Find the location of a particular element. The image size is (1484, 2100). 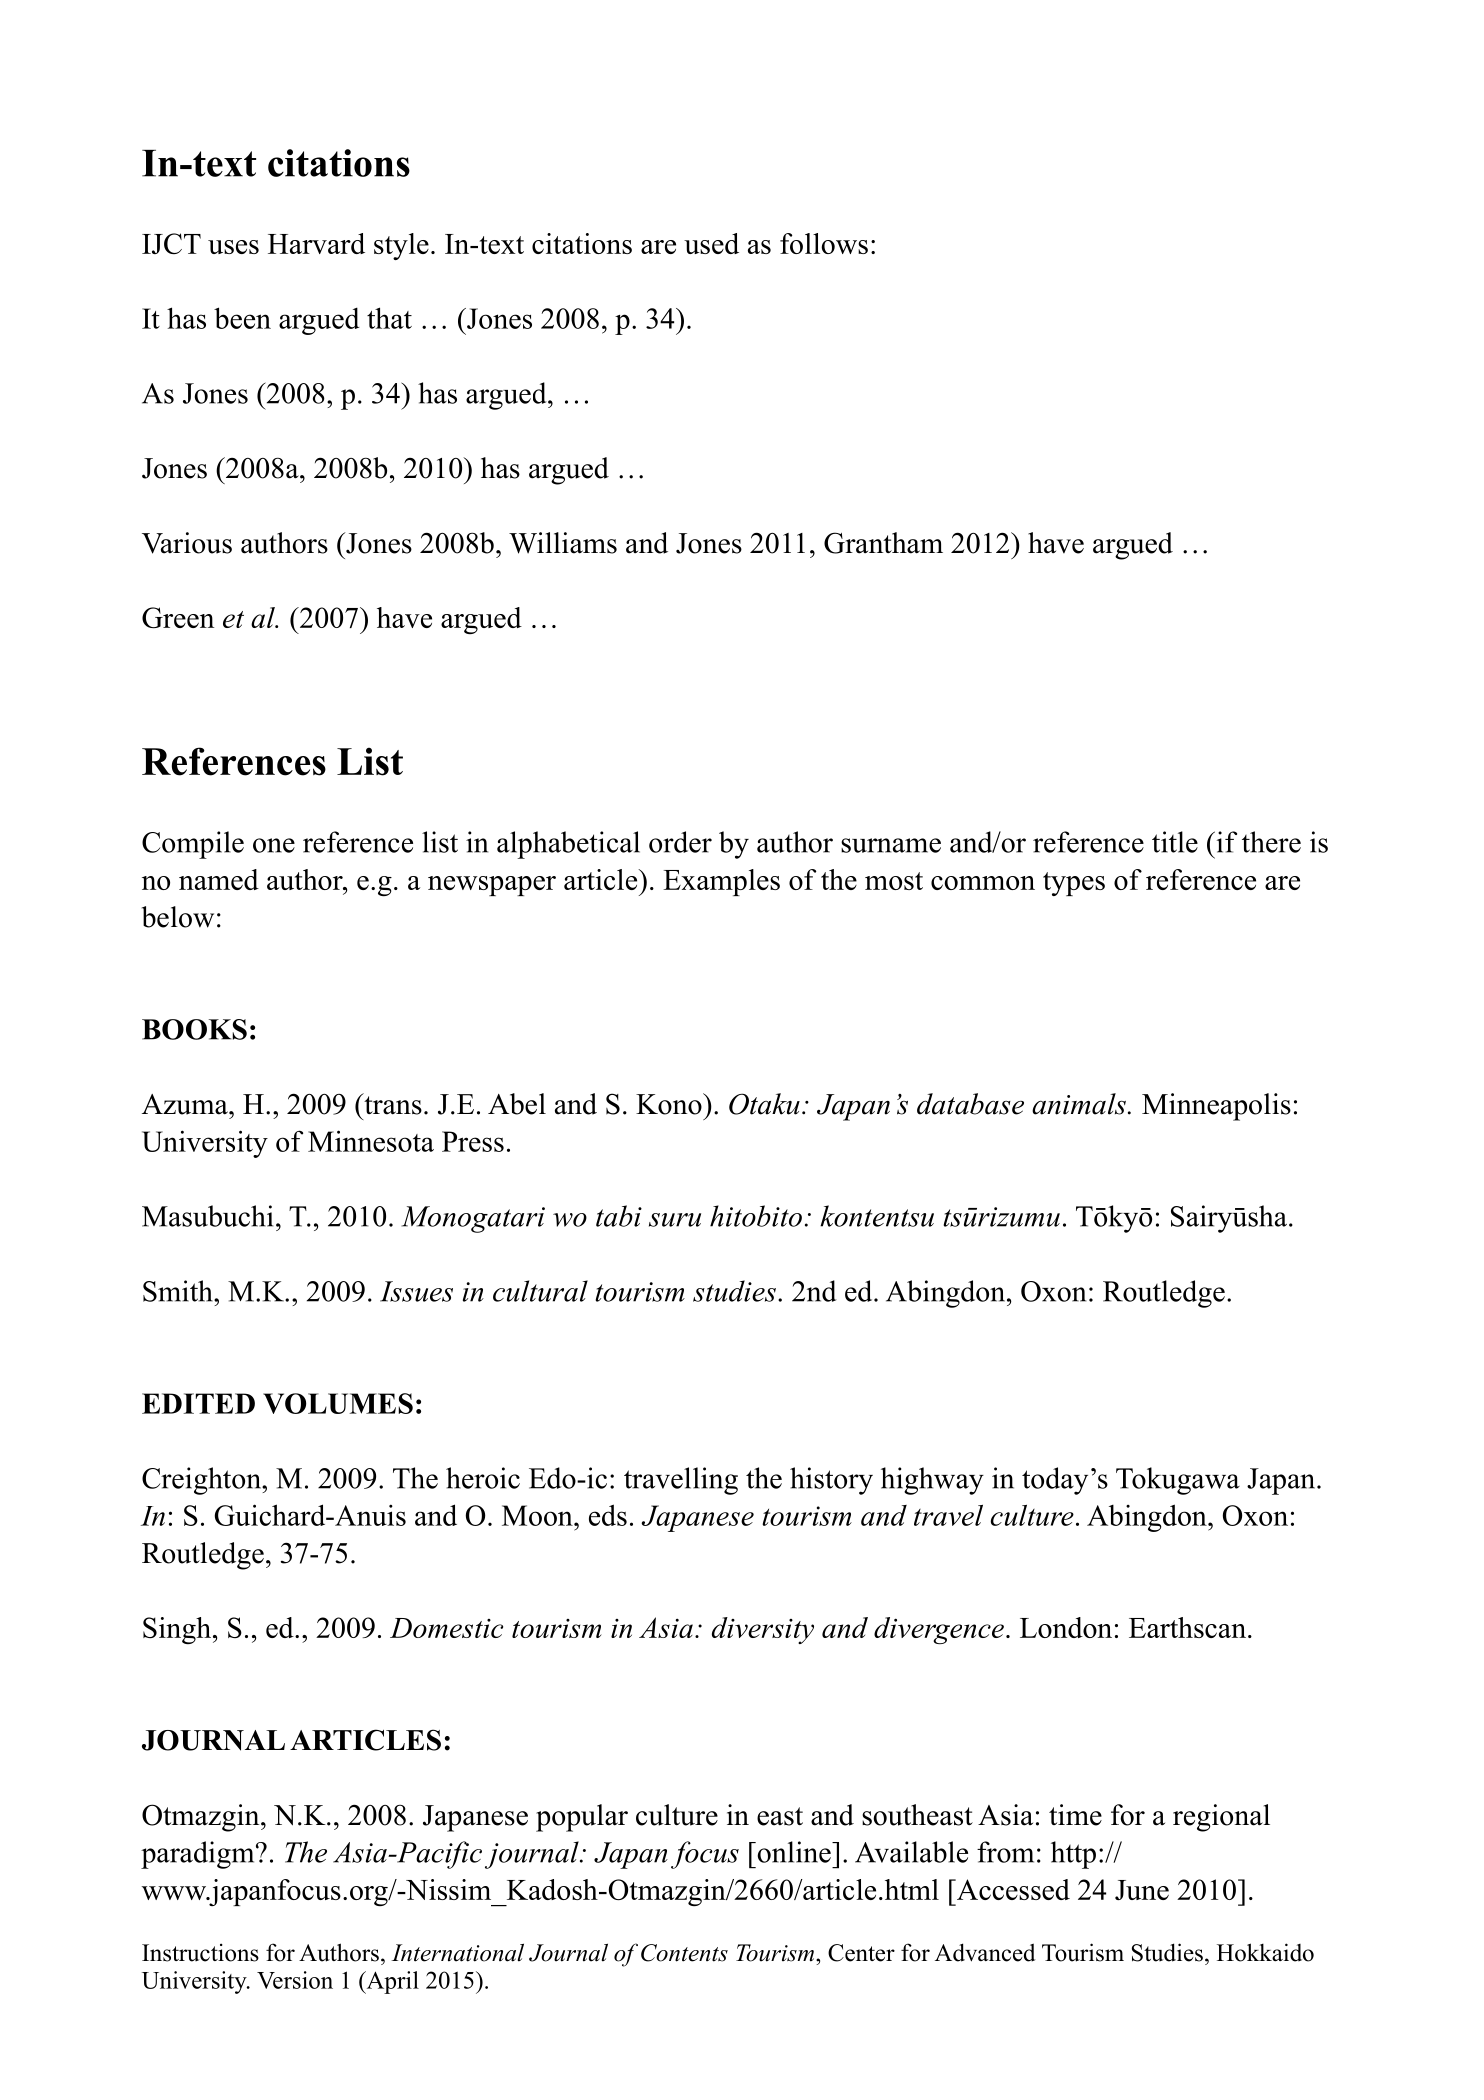

title is located at coordinates (1175, 842).
